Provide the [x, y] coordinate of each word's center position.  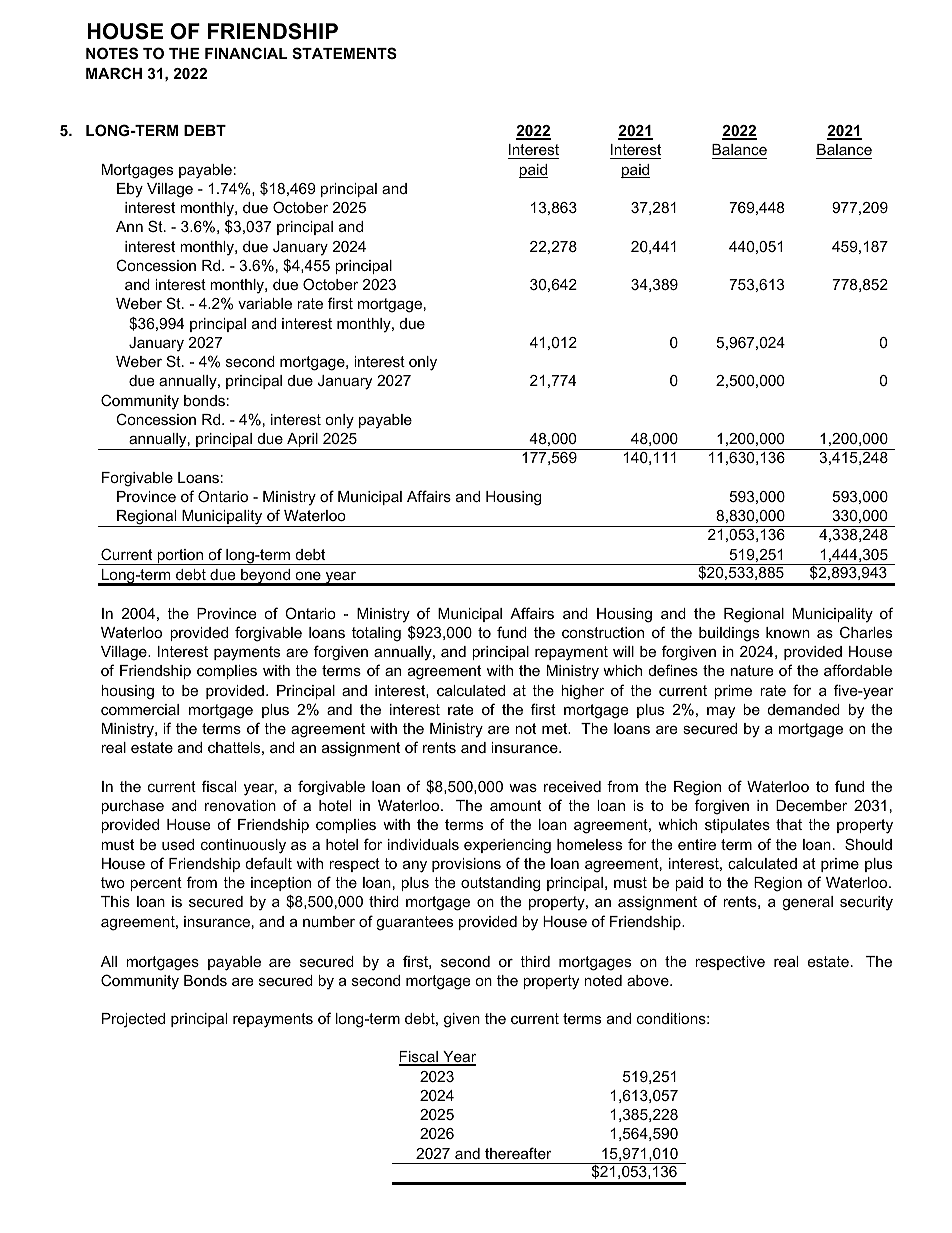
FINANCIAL [246, 53]
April [302, 441]
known [788, 632]
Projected [133, 1020]
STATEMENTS [344, 53]
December [811, 805]
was [523, 788]
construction [603, 632]
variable [265, 303]
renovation [240, 805]
